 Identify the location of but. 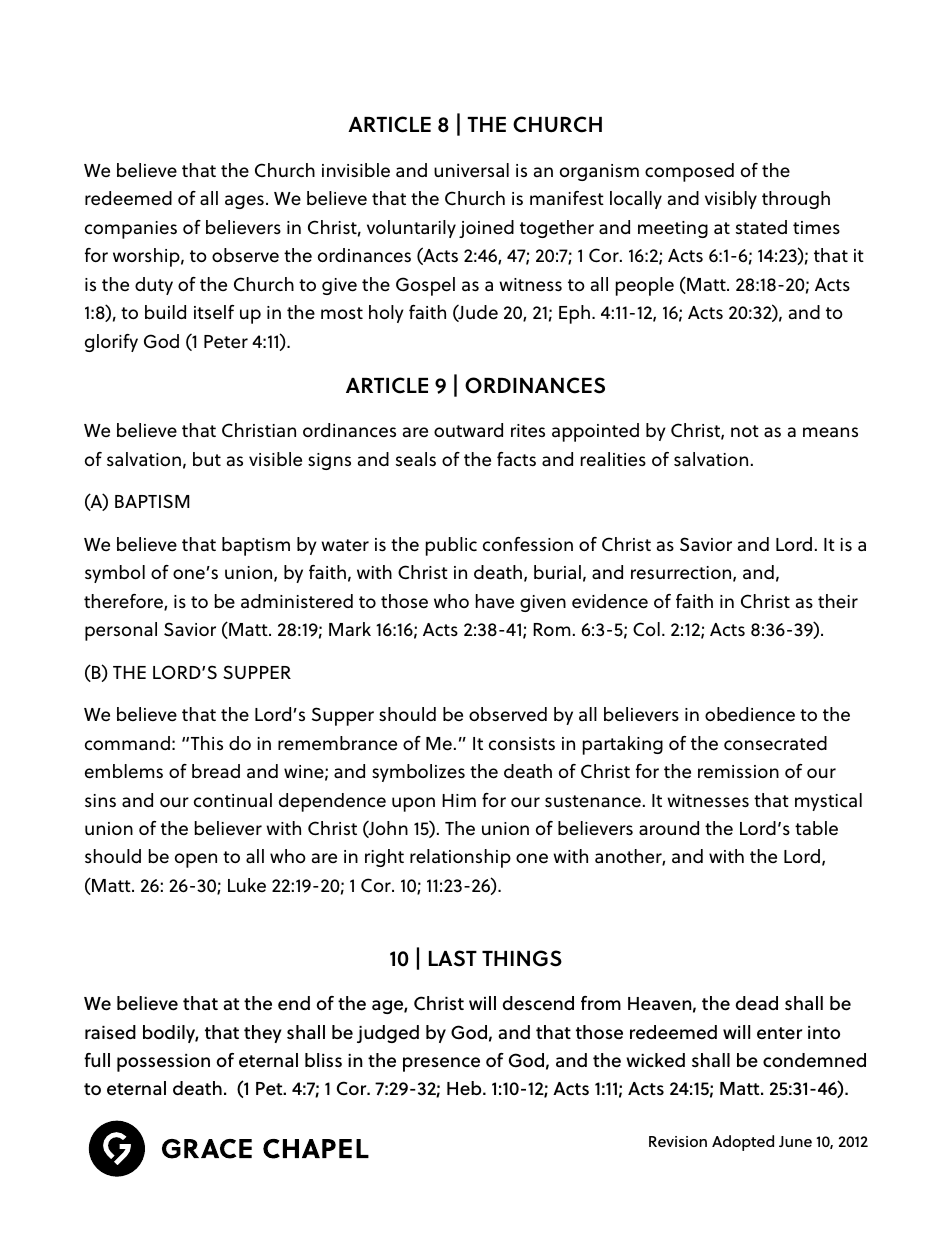
(207, 459).
